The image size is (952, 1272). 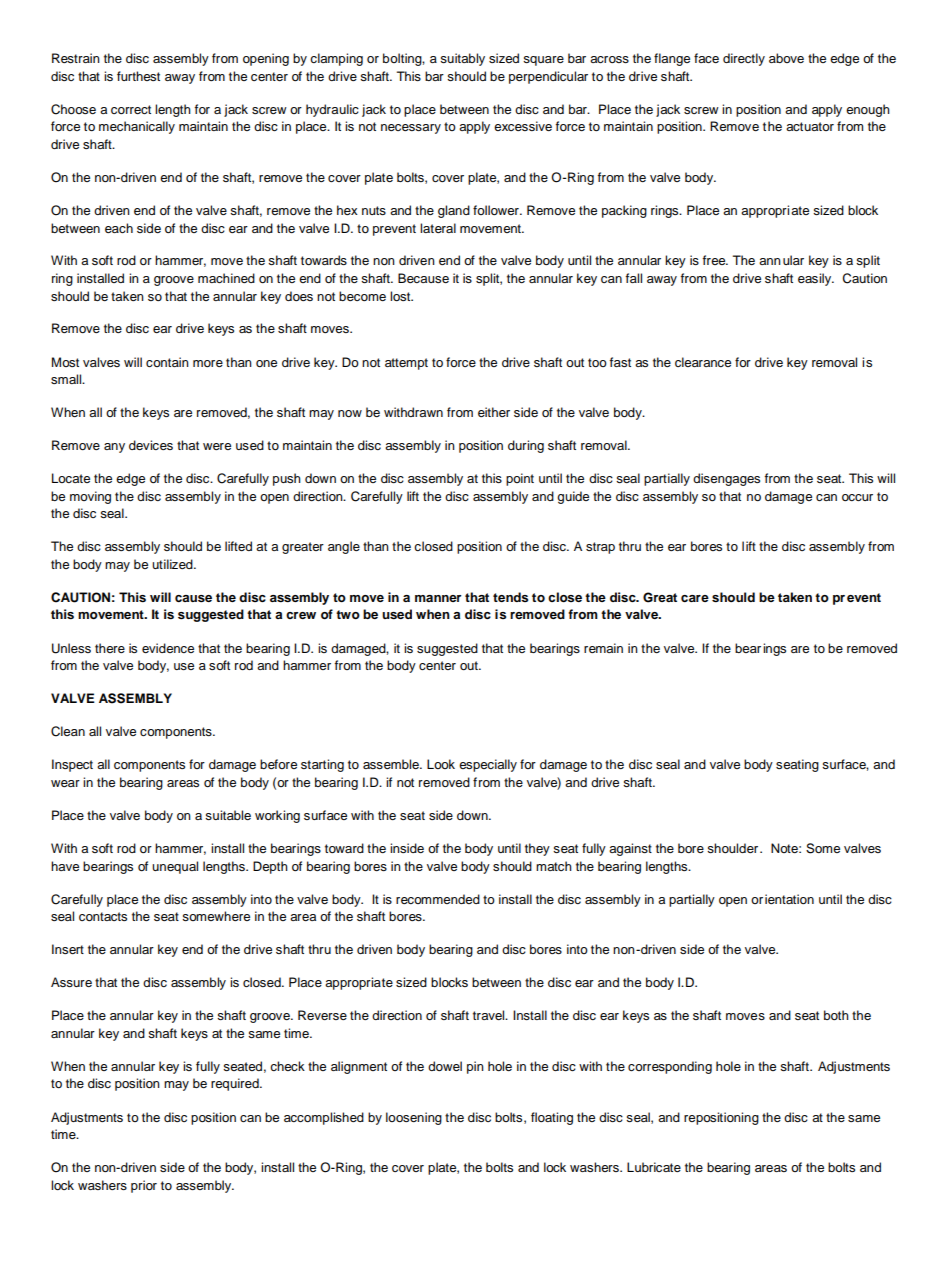 What do you see at coordinates (228, 815) in the page?
I see `suitable` at bounding box center [228, 815].
